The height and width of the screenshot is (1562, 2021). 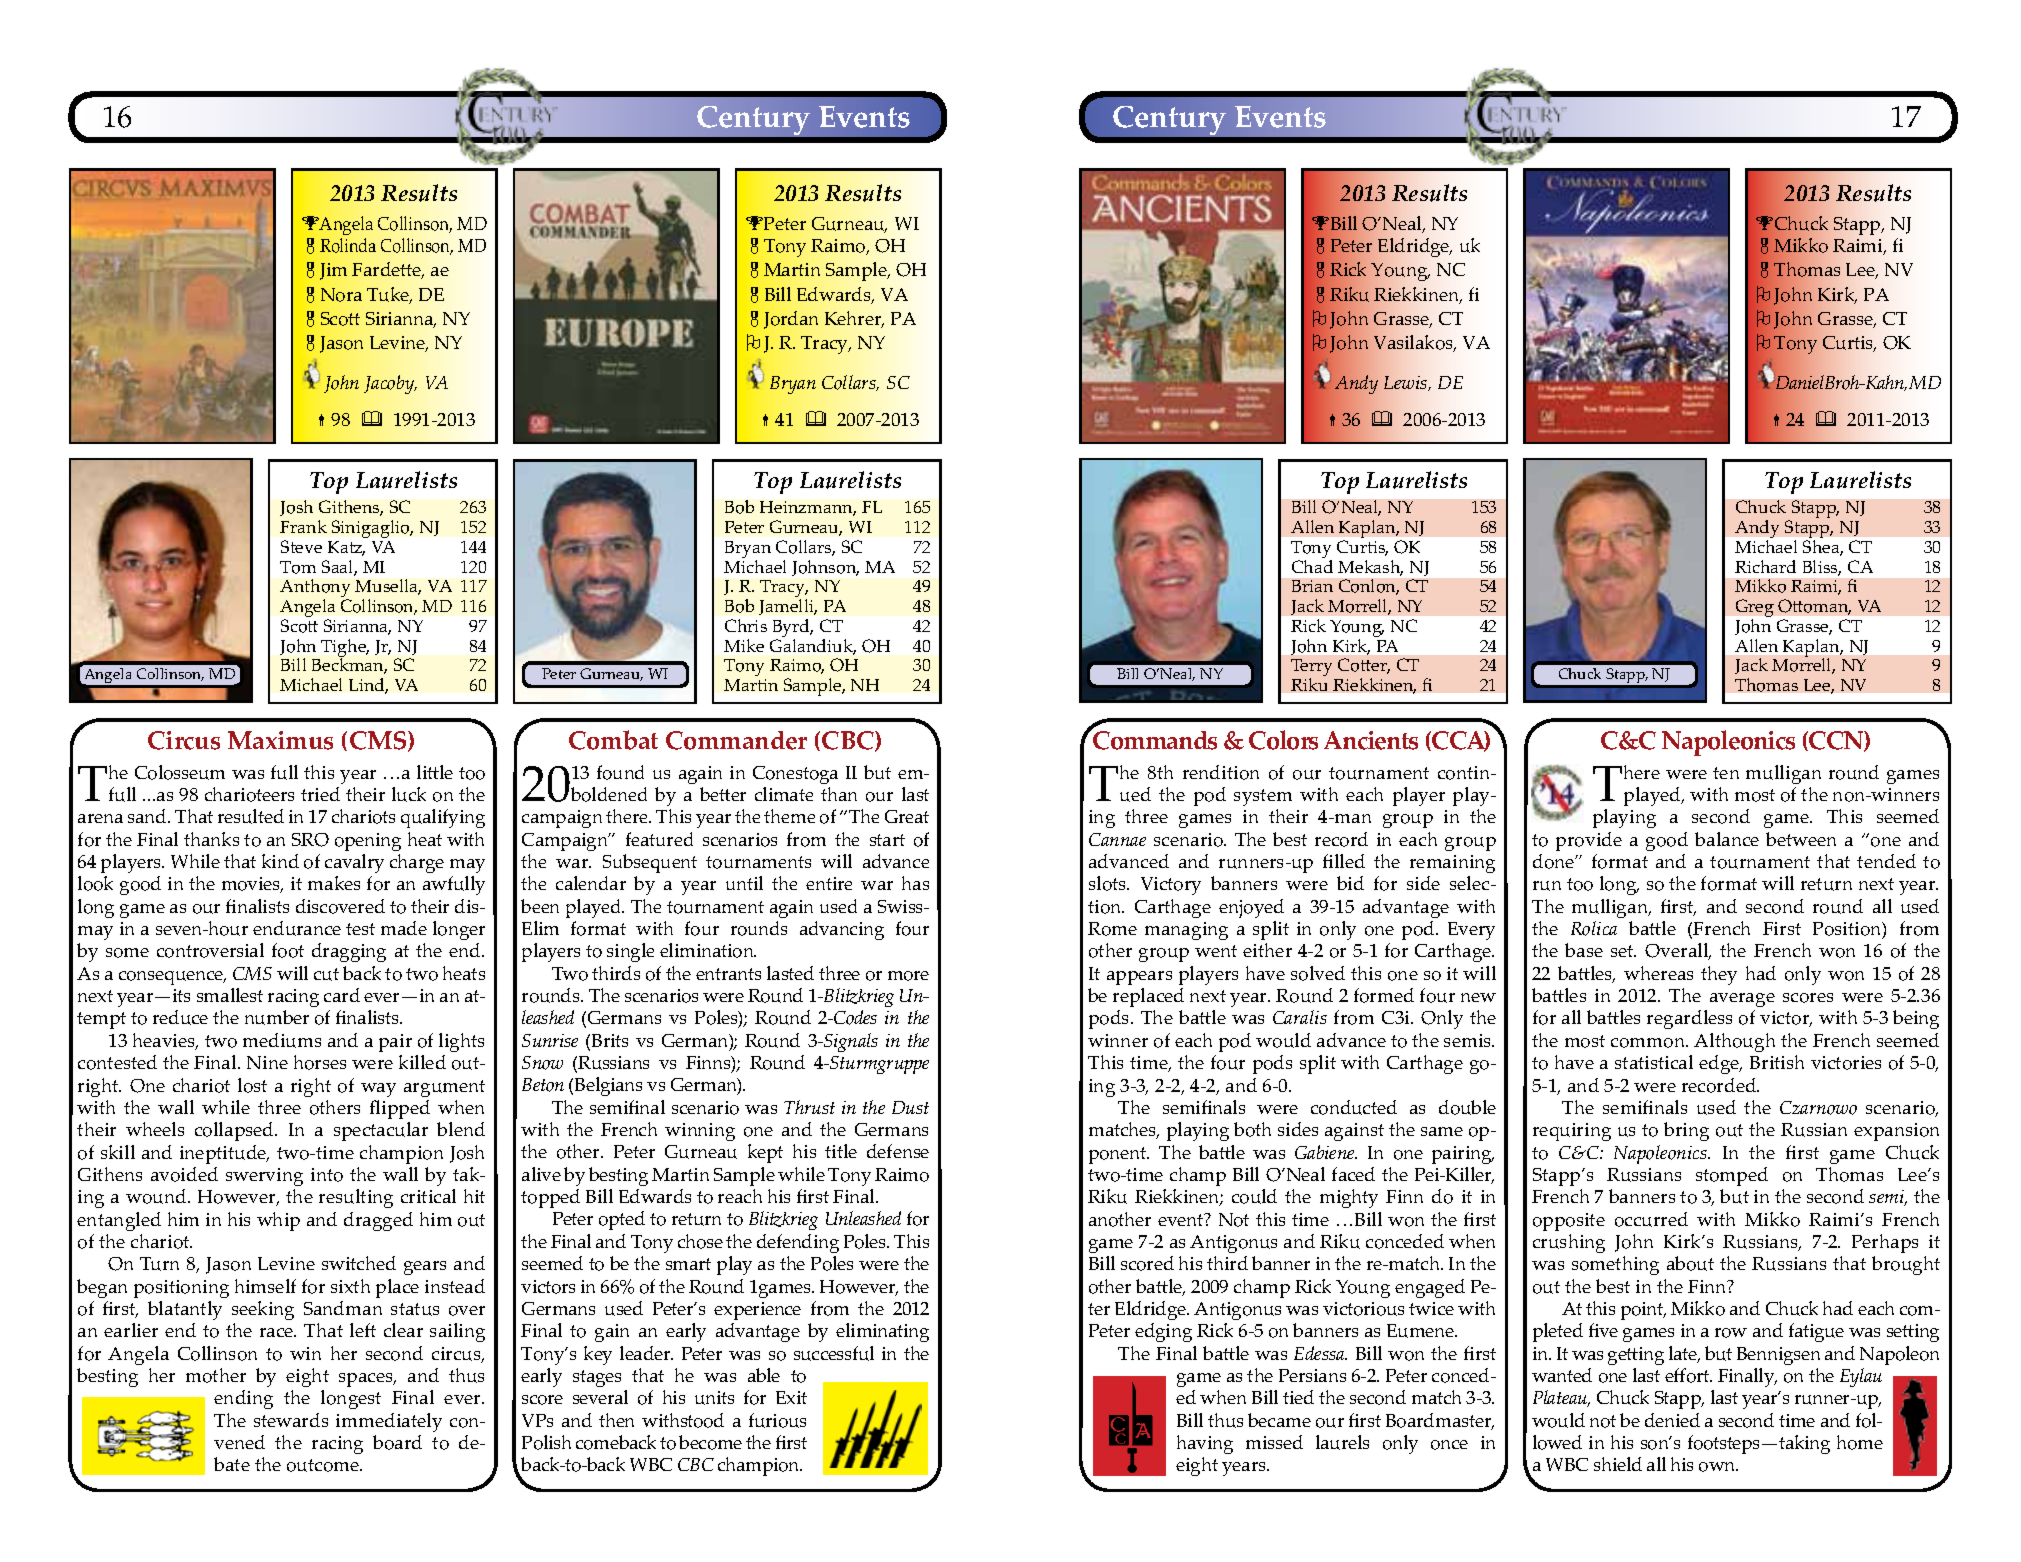 I want to click on Daniel, so click(x=1798, y=381).
